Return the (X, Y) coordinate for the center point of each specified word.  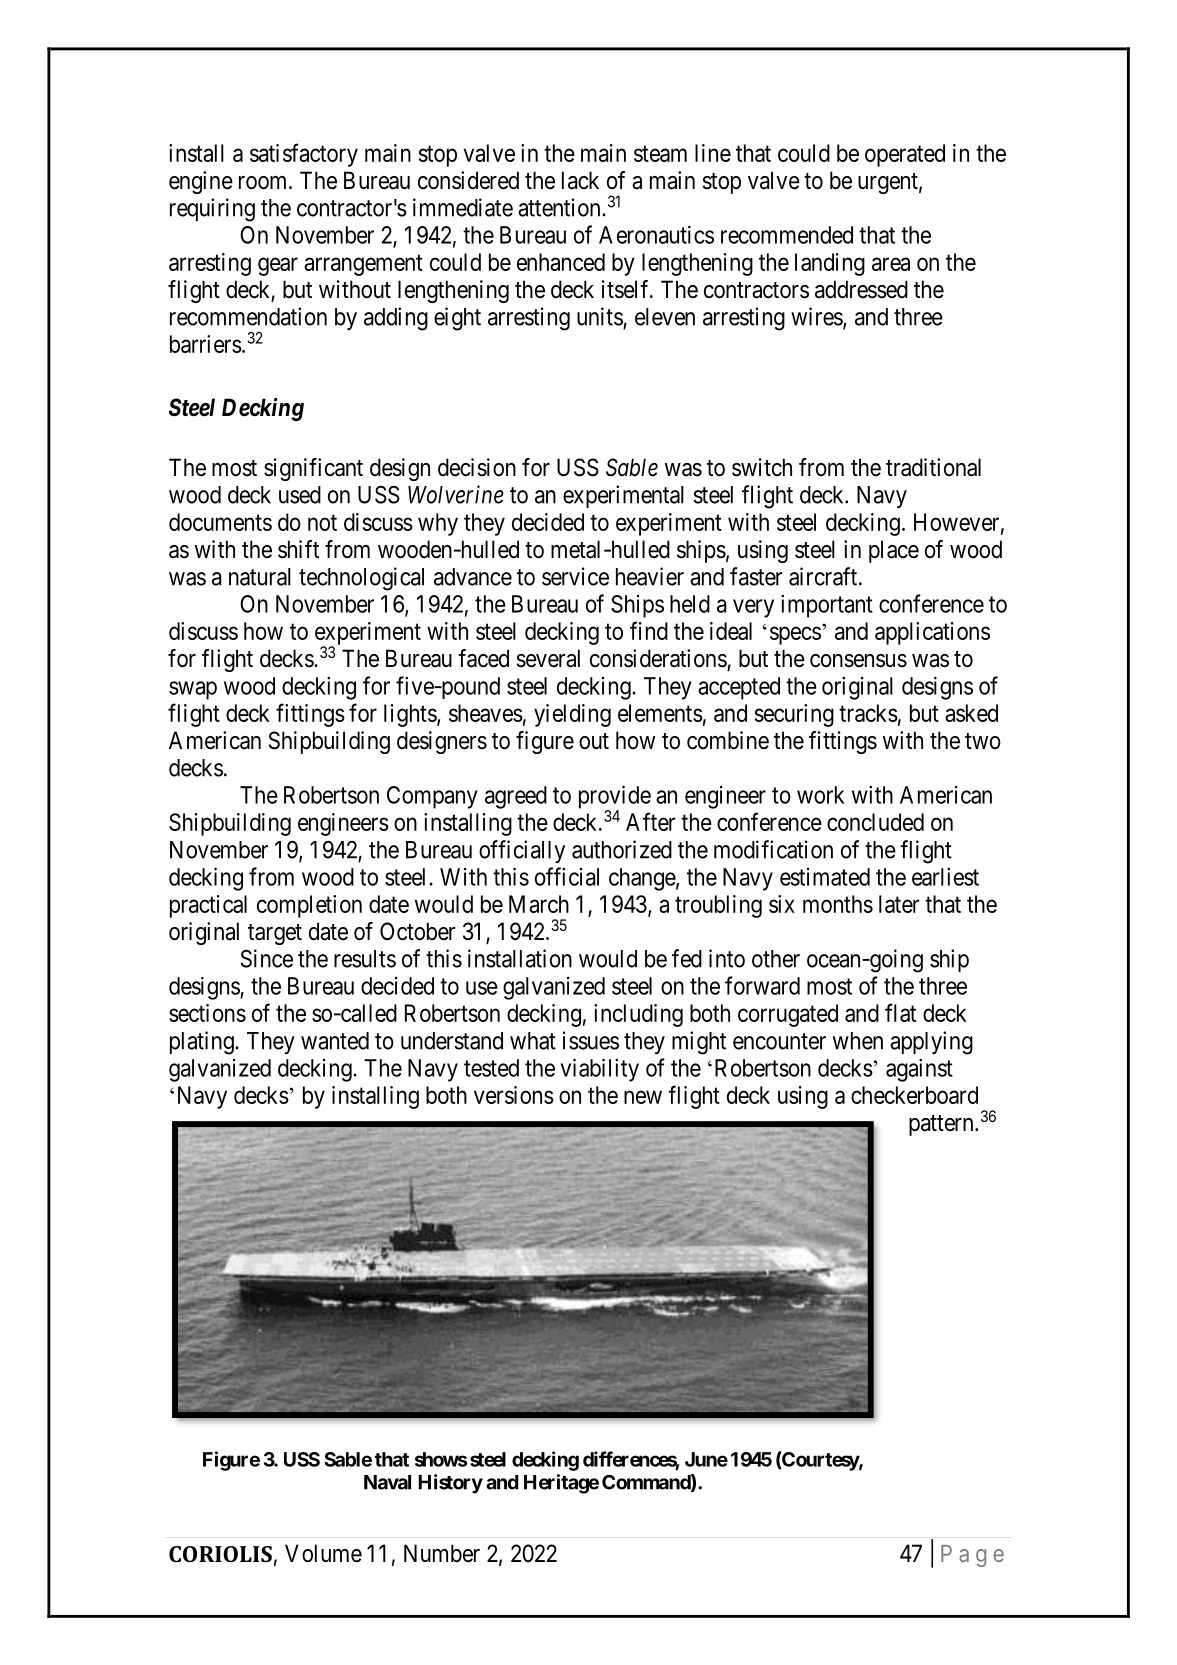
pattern (942, 1125)
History (450, 1484)
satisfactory (304, 155)
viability (600, 1070)
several (548, 658)
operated (905, 155)
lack (580, 180)
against (919, 1070)
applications (932, 633)
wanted (335, 1041)
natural (260, 577)
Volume (323, 1553)
